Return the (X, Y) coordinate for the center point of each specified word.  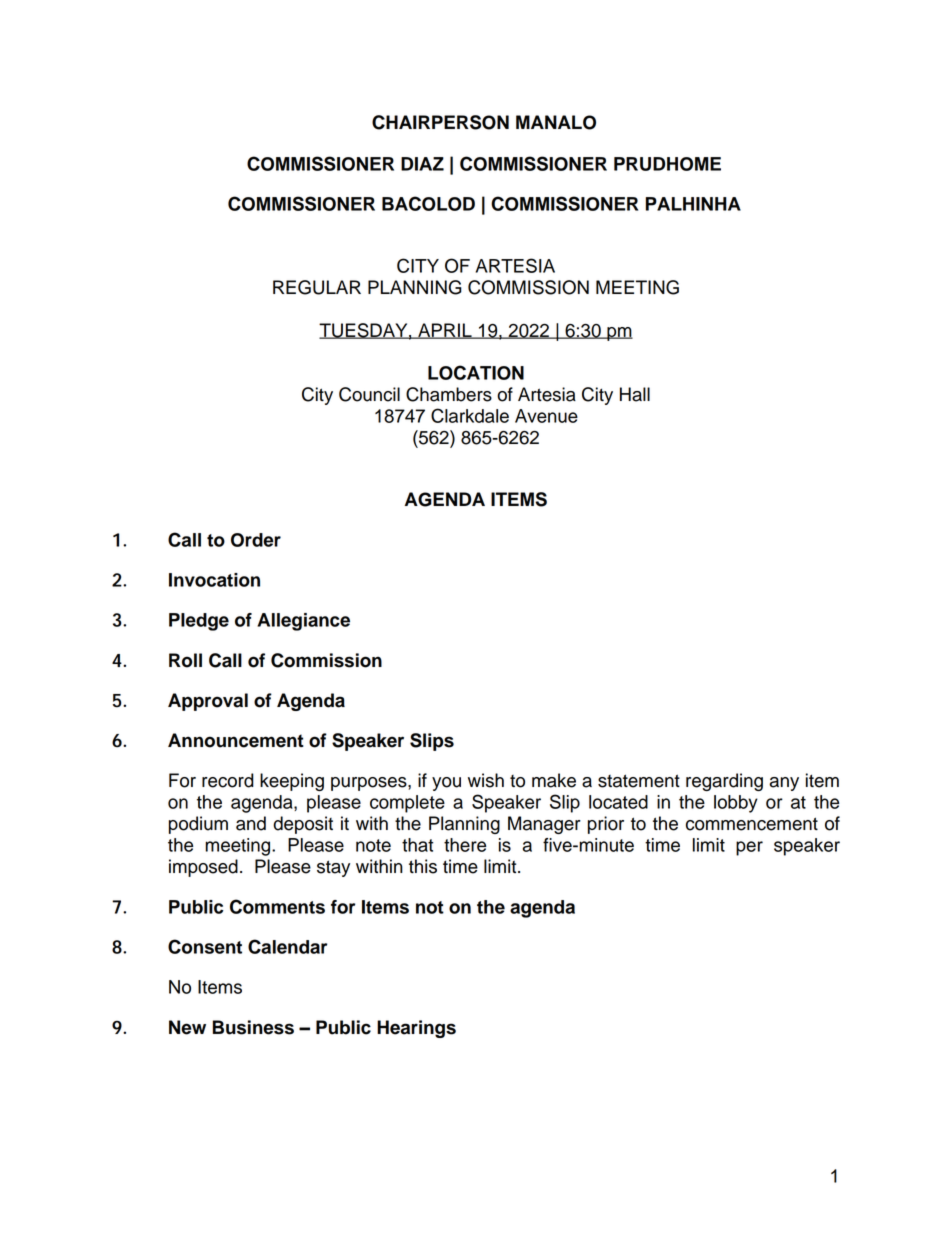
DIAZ (422, 164)
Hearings (416, 1029)
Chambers (449, 394)
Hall (635, 394)
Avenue (546, 416)
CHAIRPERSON (440, 122)
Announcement (236, 740)
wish (486, 780)
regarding (724, 782)
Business (253, 1027)
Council (369, 394)
